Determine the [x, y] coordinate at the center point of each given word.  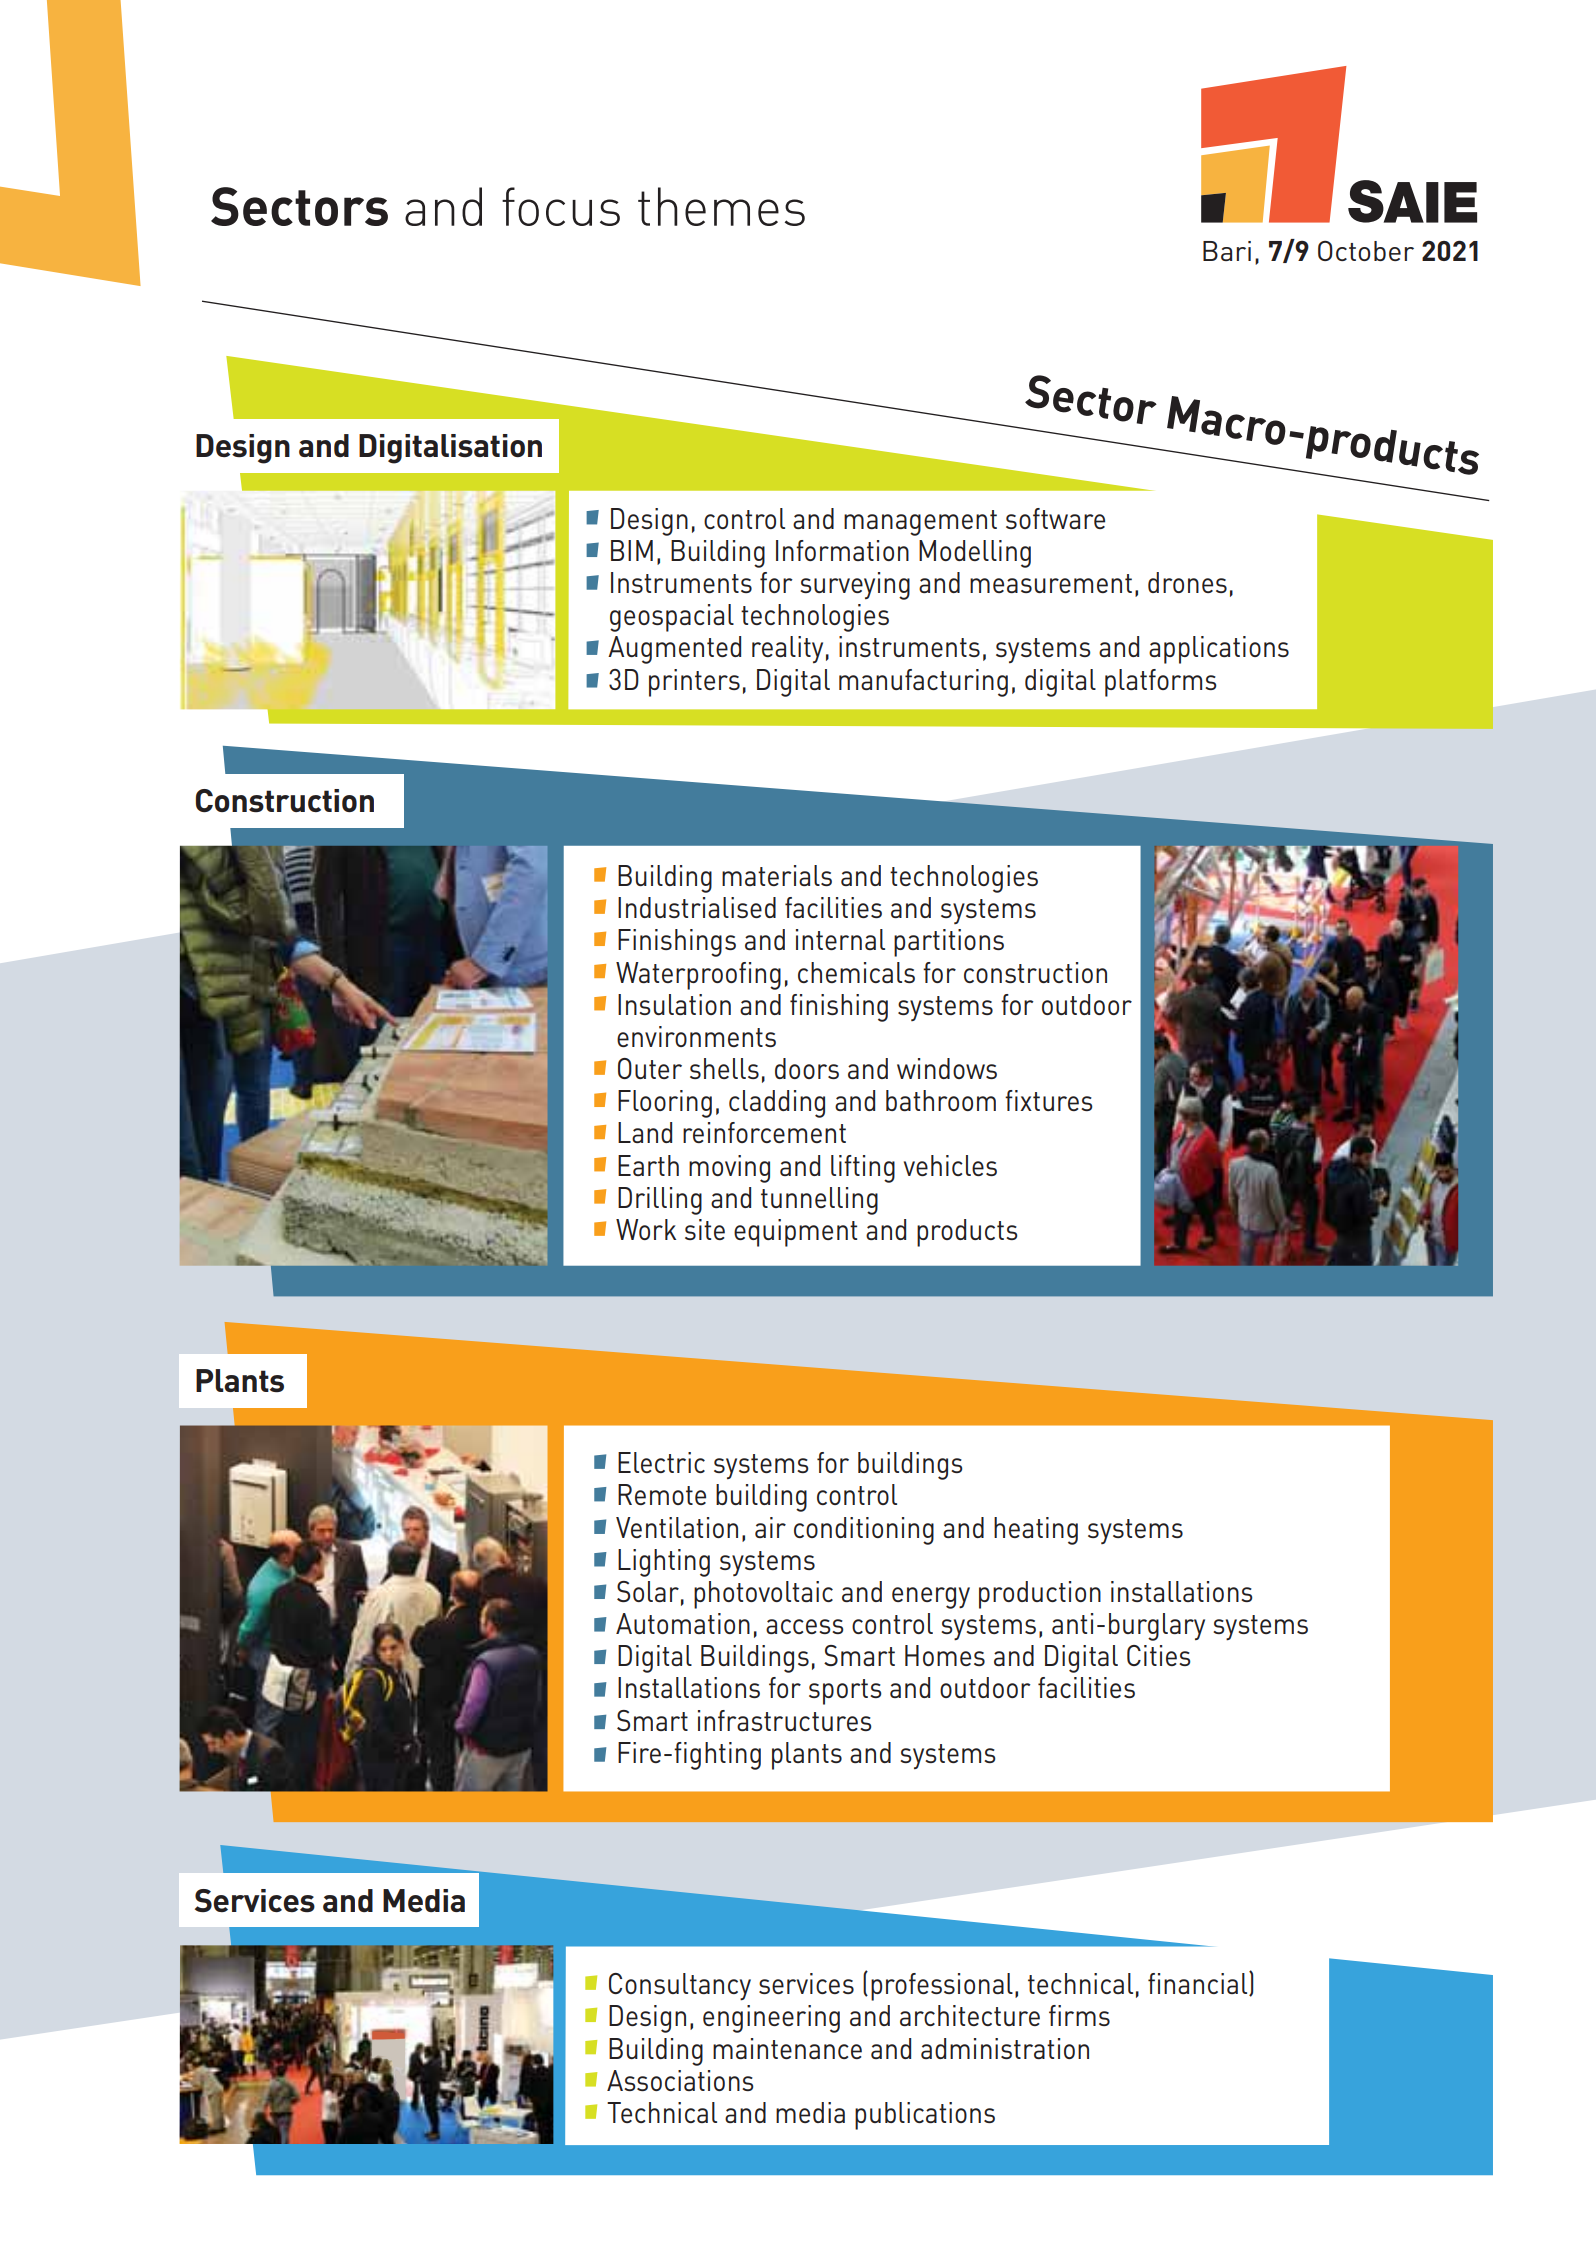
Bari [1227, 251]
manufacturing [923, 683]
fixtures [1049, 1100]
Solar [648, 1591]
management [920, 523]
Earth [648, 1165]
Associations [680, 2080]
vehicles [950, 1165]
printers [694, 683]
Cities [1159, 1655]
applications [1219, 650]
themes [721, 206]
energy [931, 1598]
